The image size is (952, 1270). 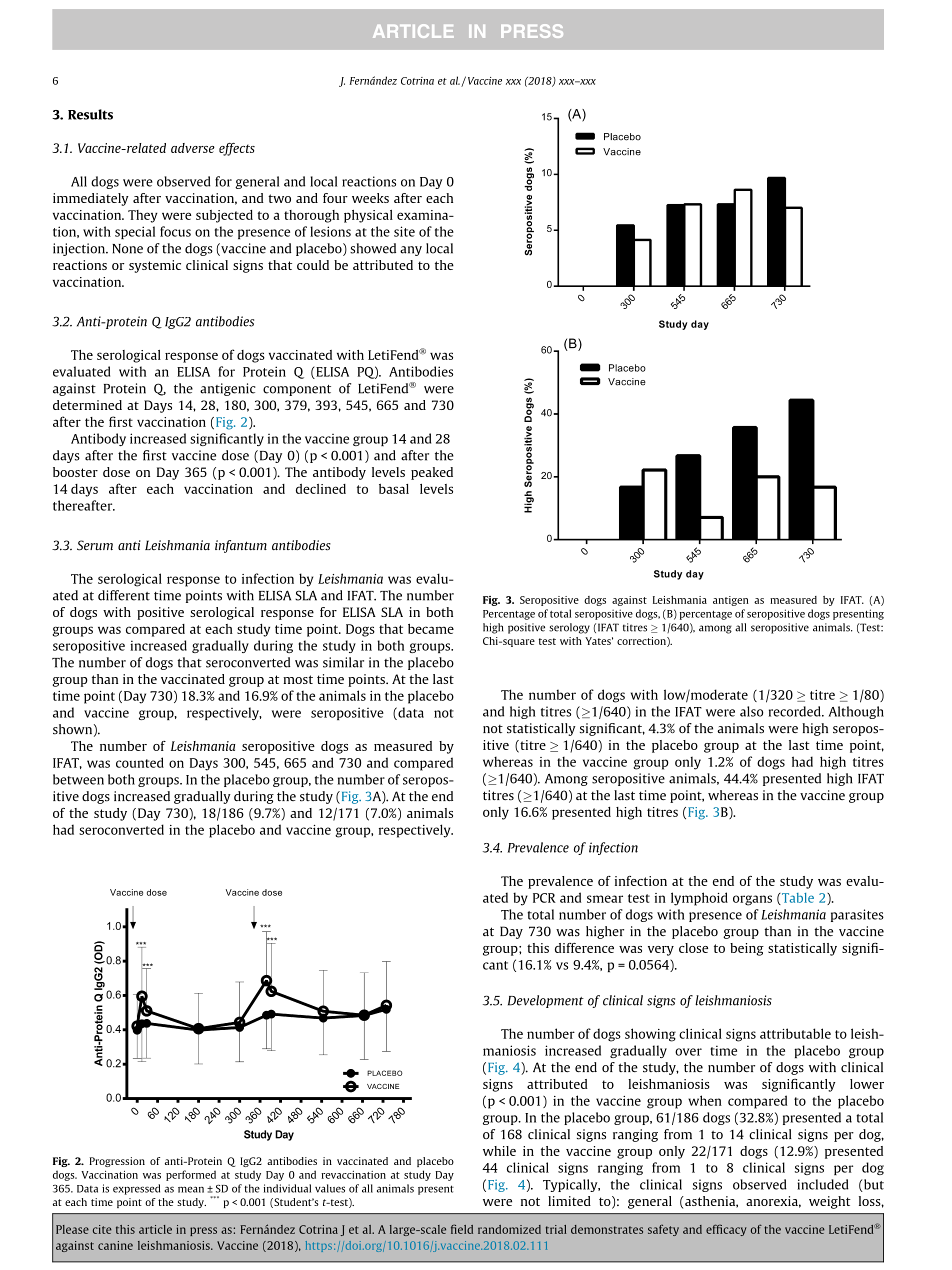 I want to click on field, so click(x=462, y=1229).
